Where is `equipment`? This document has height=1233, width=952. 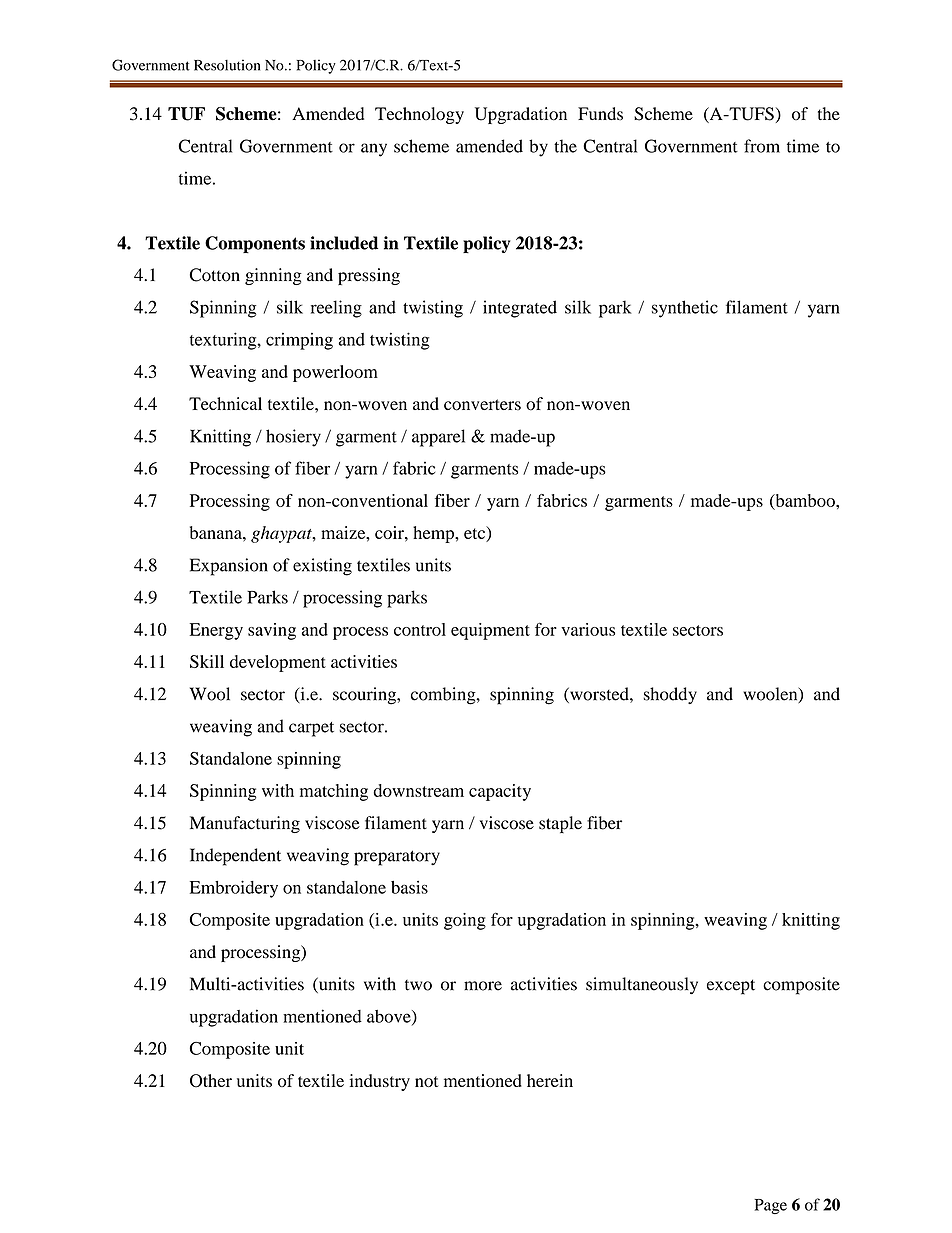 equipment is located at coordinates (490, 631).
